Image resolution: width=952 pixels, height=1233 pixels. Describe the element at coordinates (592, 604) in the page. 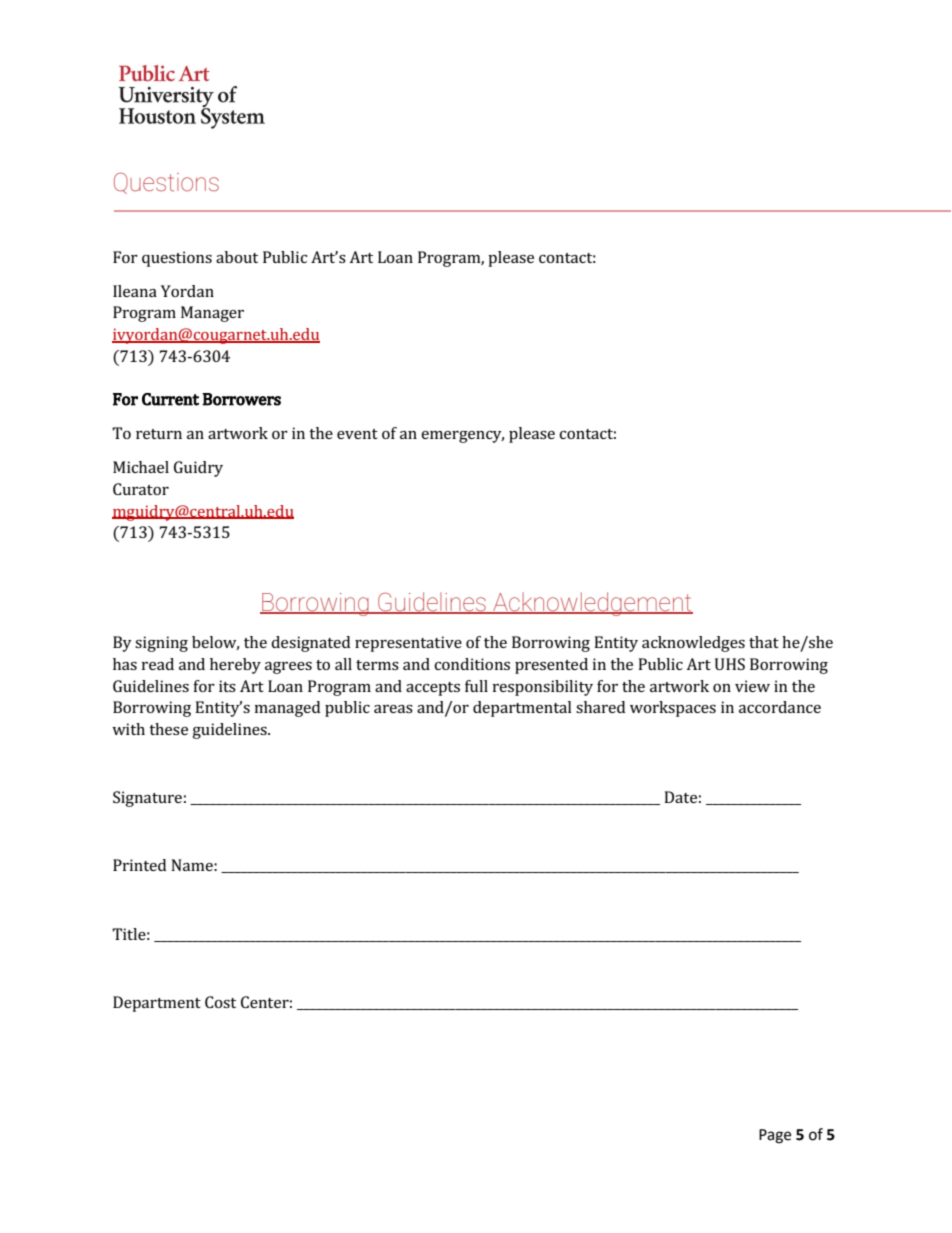

I see `Acknowledgement` at that location.
